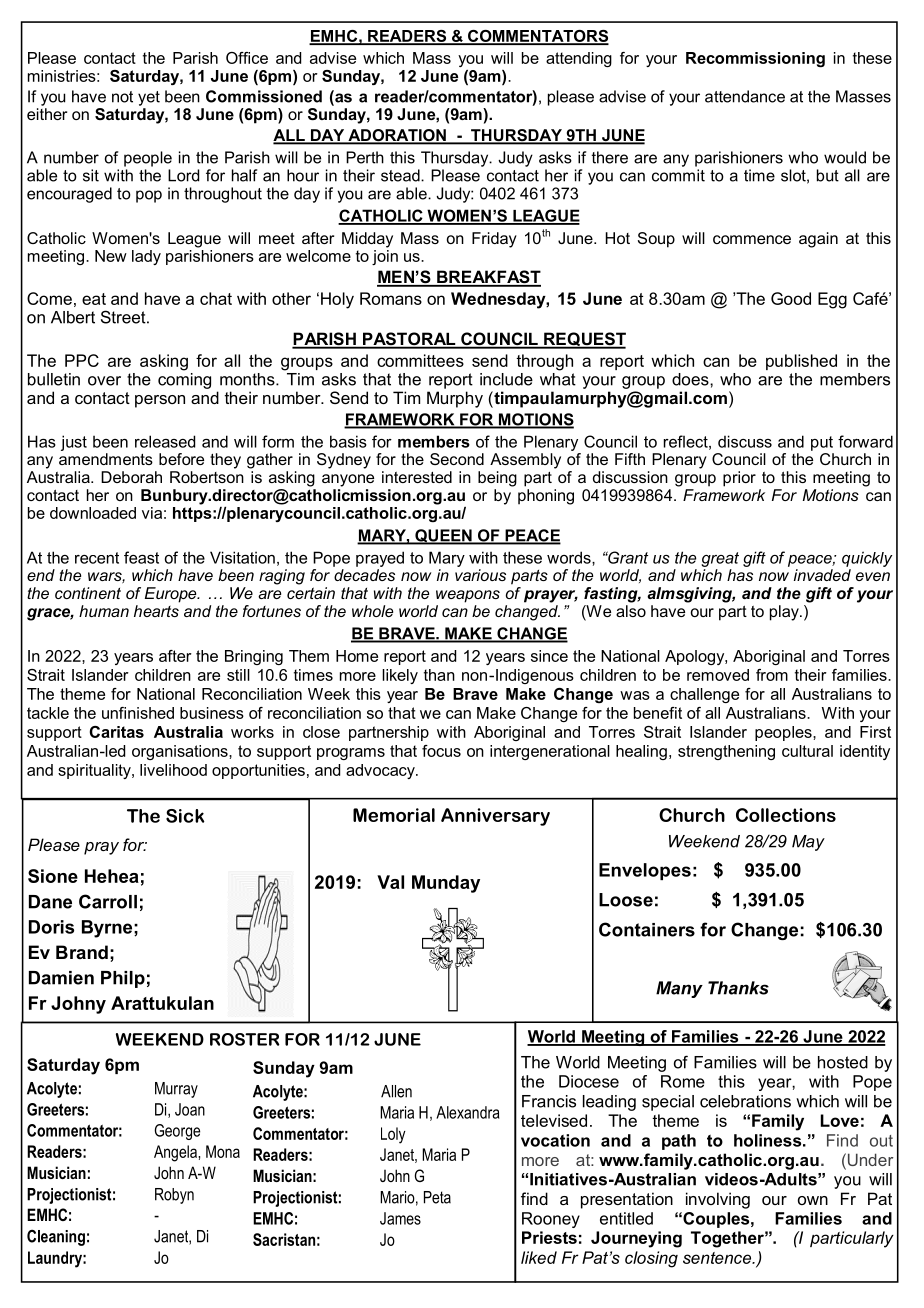 This page has height=1308, width=924. What do you see at coordinates (397, 136) in the page?
I see `ADORATION` at bounding box center [397, 136].
